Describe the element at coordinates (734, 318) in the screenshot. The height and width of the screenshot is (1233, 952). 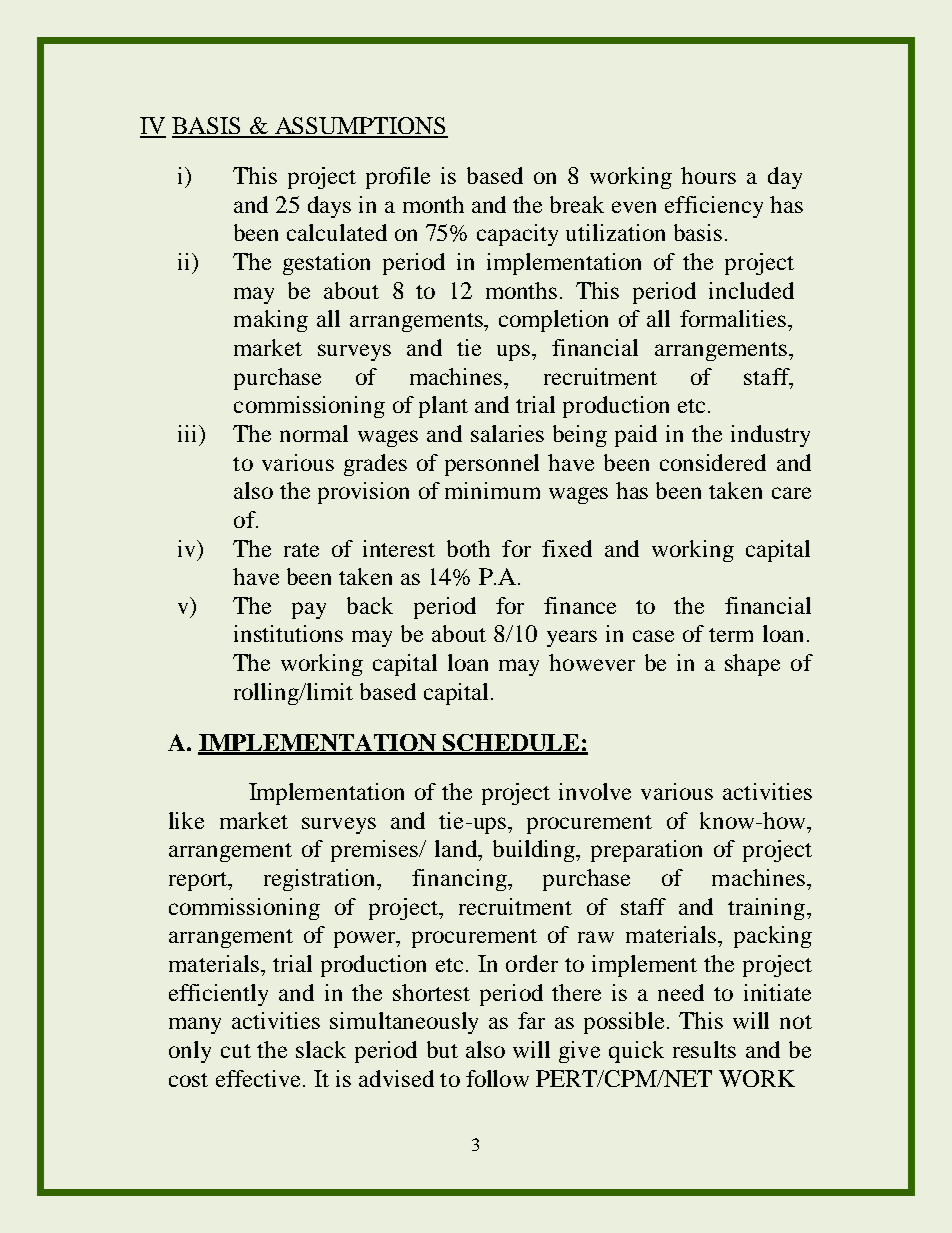
I see `formalities` at that location.
